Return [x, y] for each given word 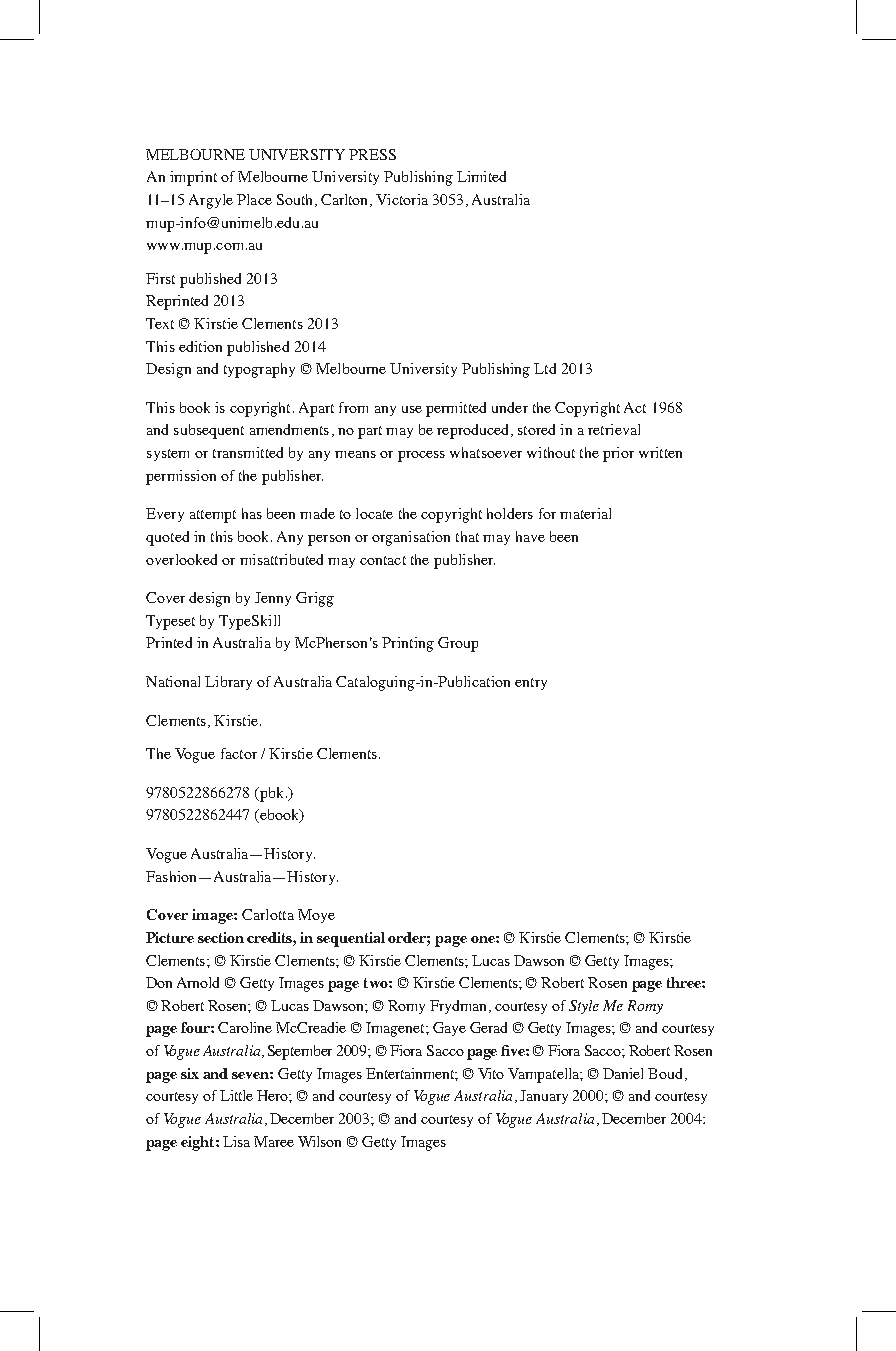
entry [531, 684]
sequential [351, 939]
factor [239, 753]
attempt [213, 516]
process [421, 456]
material [585, 513]
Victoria [402, 199]
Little [236, 1095]
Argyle [211, 201]
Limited [481, 176]
